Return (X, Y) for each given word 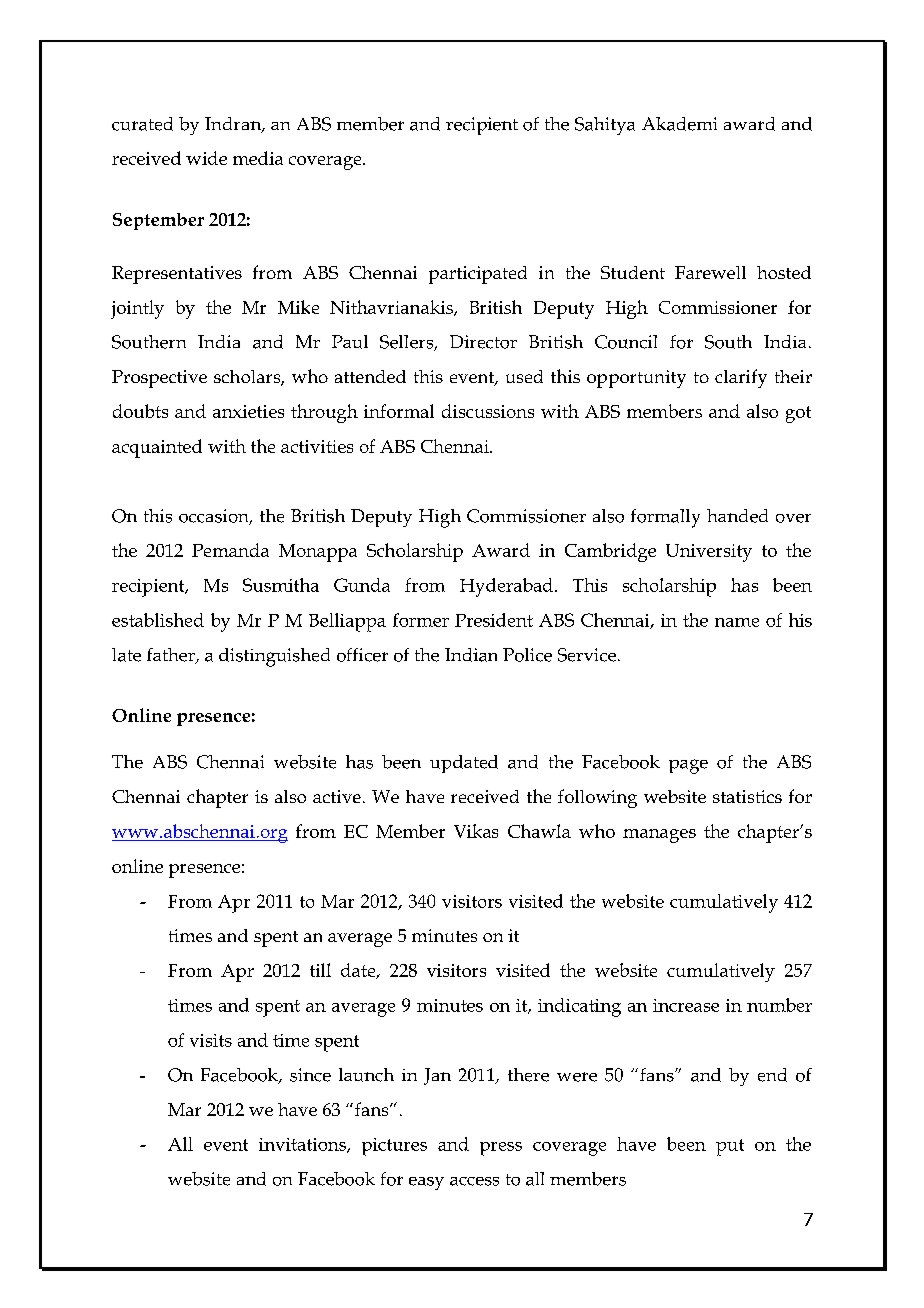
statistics (747, 796)
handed (737, 516)
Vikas (476, 831)
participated (478, 275)
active (337, 796)
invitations (303, 1145)
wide (206, 158)
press (501, 1149)
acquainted (157, 448)
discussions (488, 411)
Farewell (710, 272)
